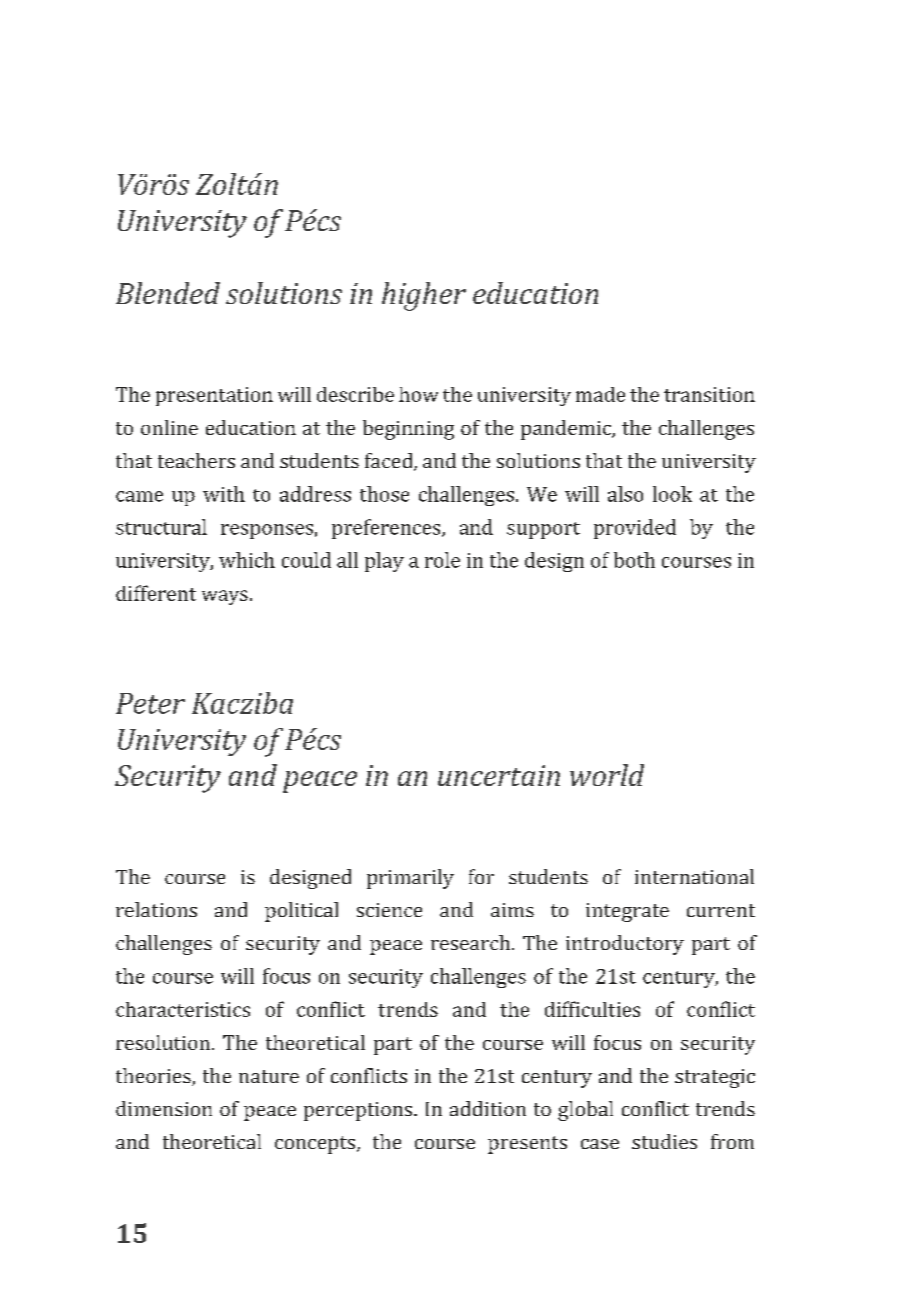  I want to click on provided, so click(635, 529).
